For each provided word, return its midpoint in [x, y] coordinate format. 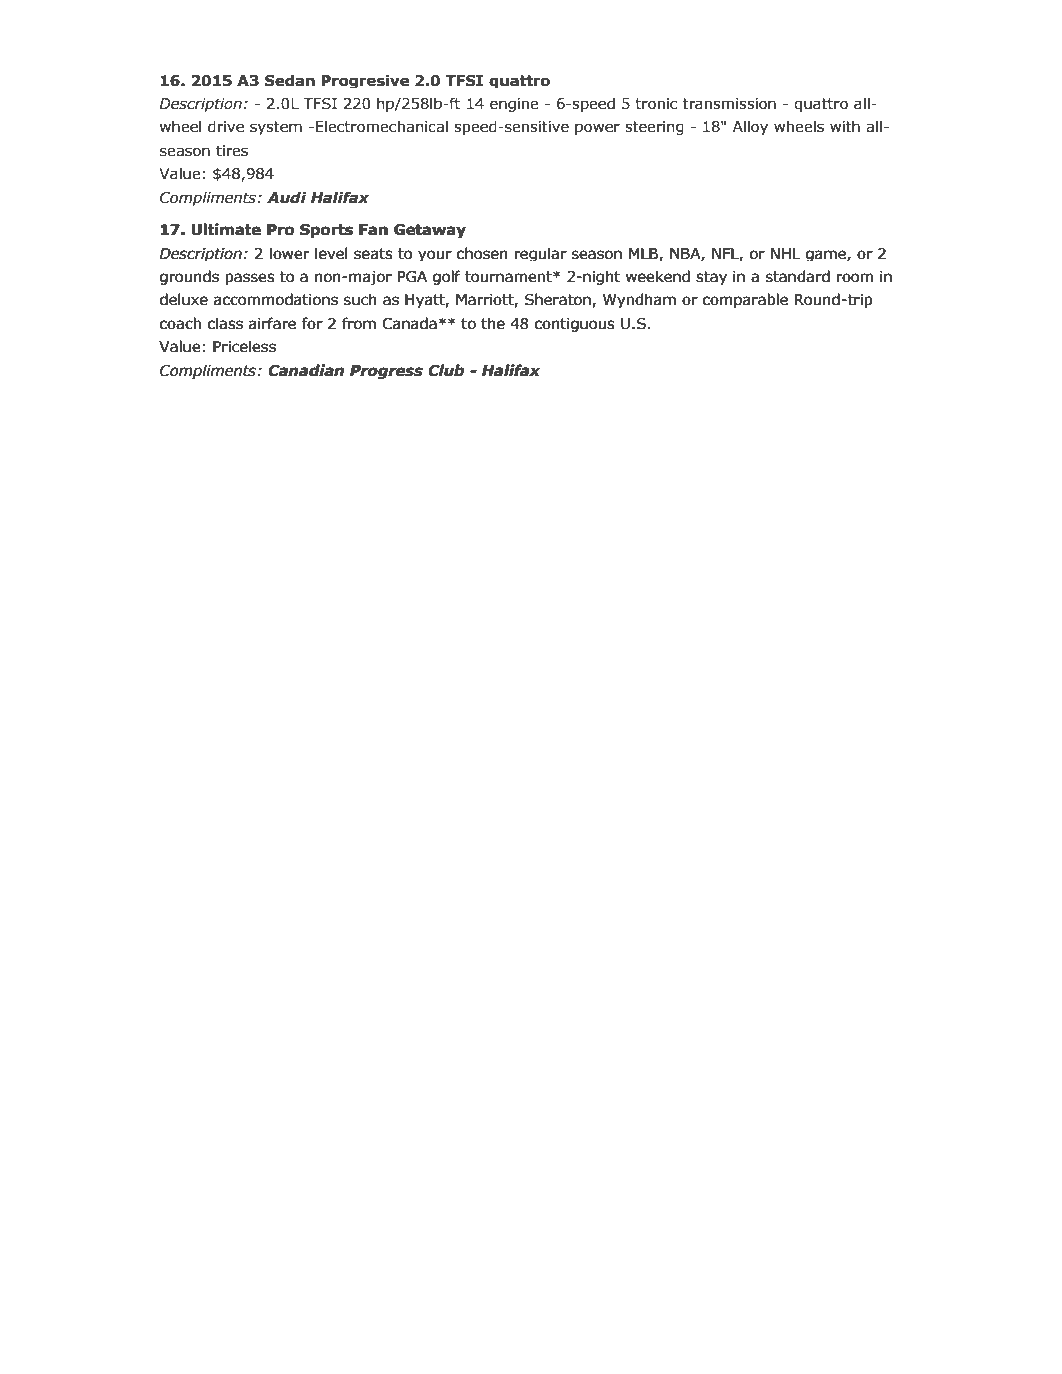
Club [446, 370]
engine [514, 105]
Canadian [306, 370]
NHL [785, 253]
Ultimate [226, 229]
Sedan [290, 80]
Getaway [430, 231]
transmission [729, 104]
